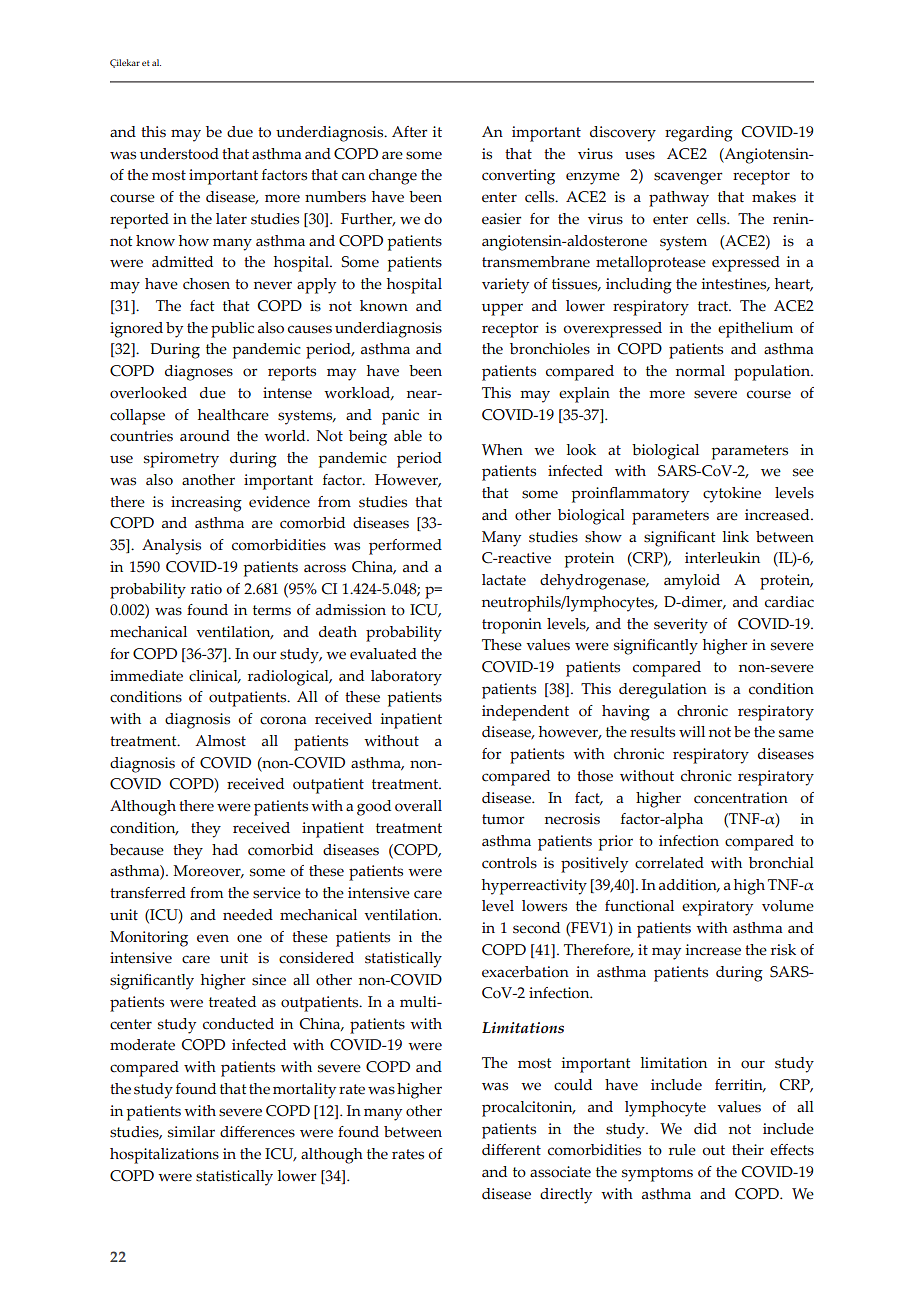 The height and width of the page is (1308, 924). Describe the element at coordinates (179, 154) in the page. I see `understood` at that location.
